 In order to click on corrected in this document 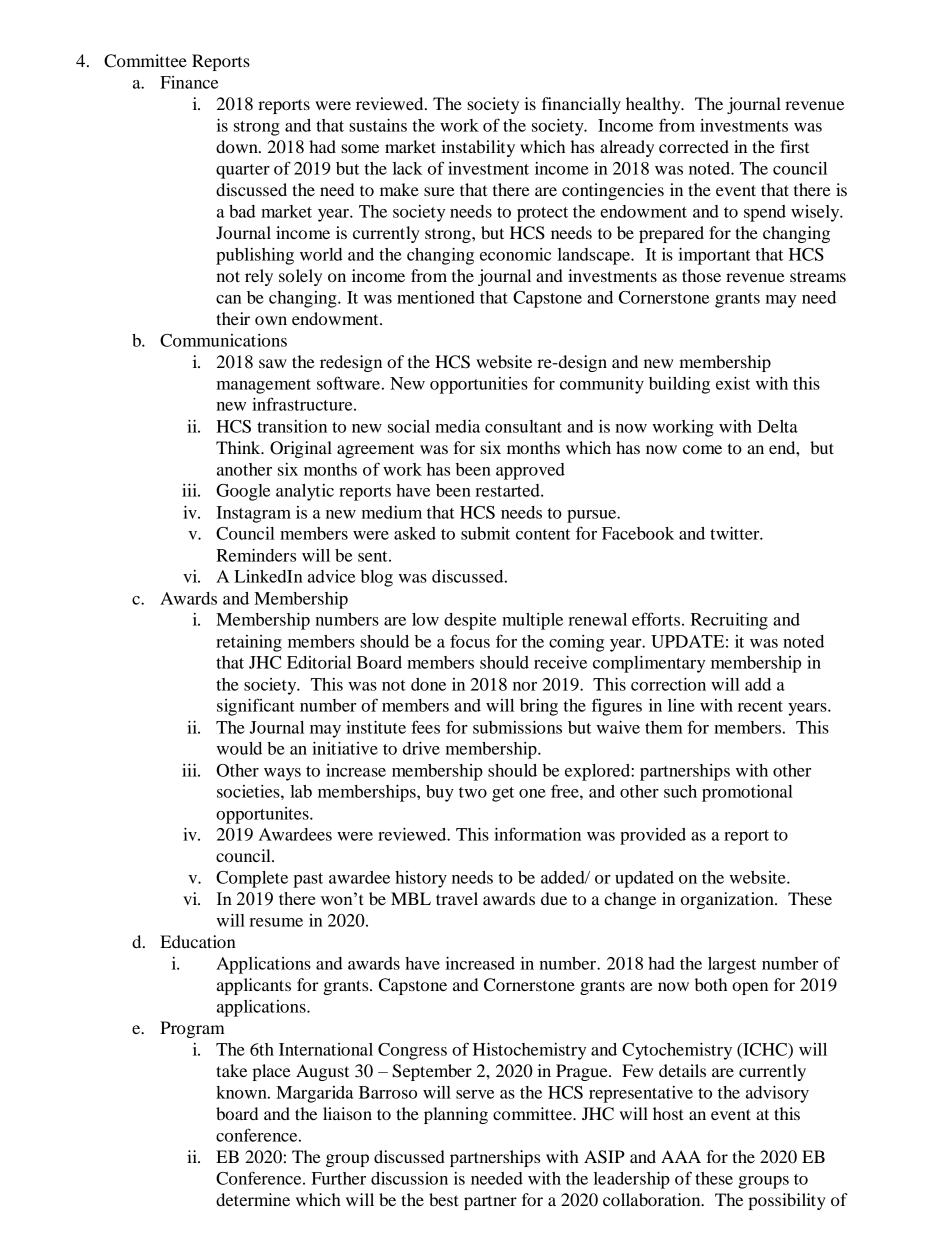, I will do `click(694, 146)`.
